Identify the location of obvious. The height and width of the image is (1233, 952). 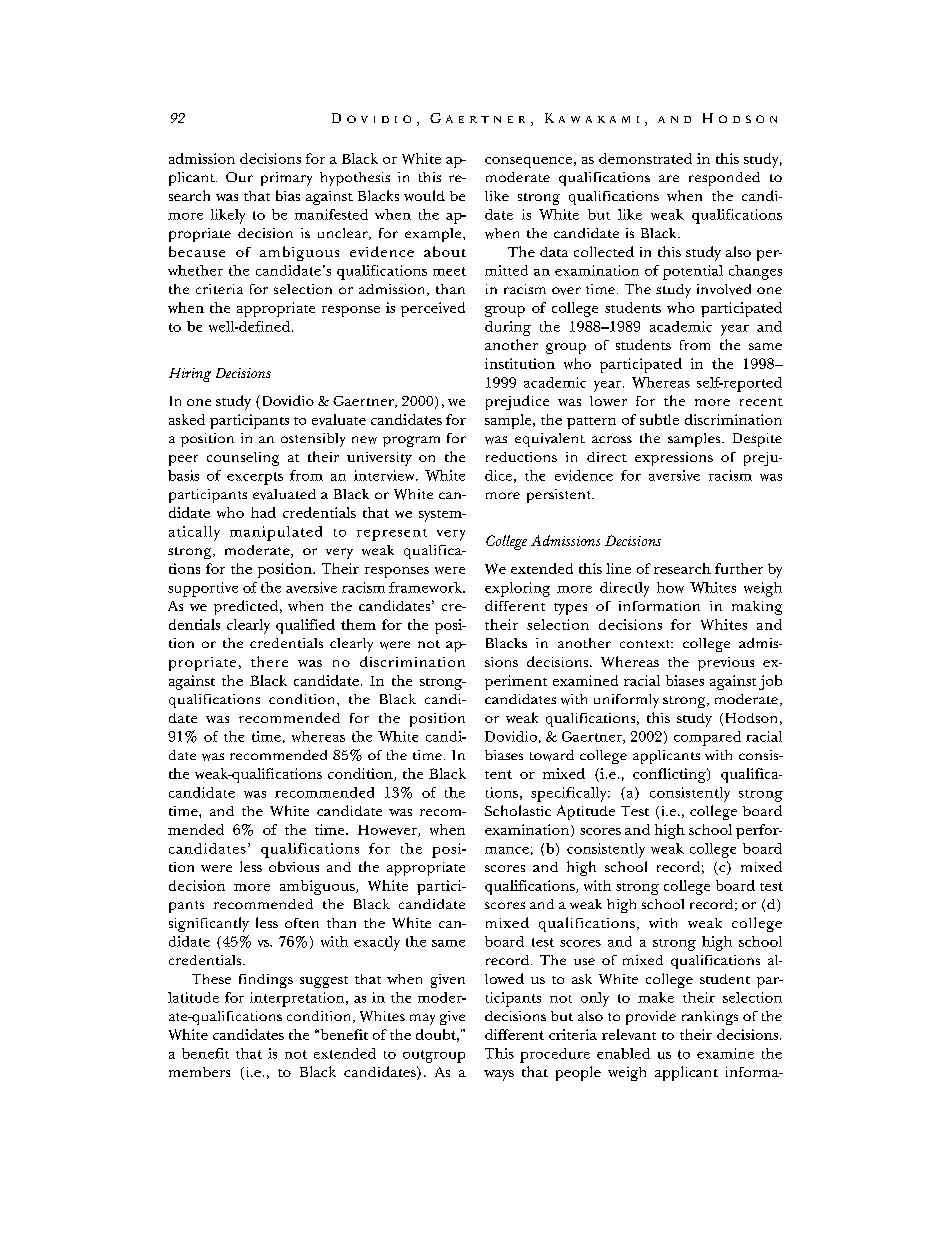
(294, 866).
